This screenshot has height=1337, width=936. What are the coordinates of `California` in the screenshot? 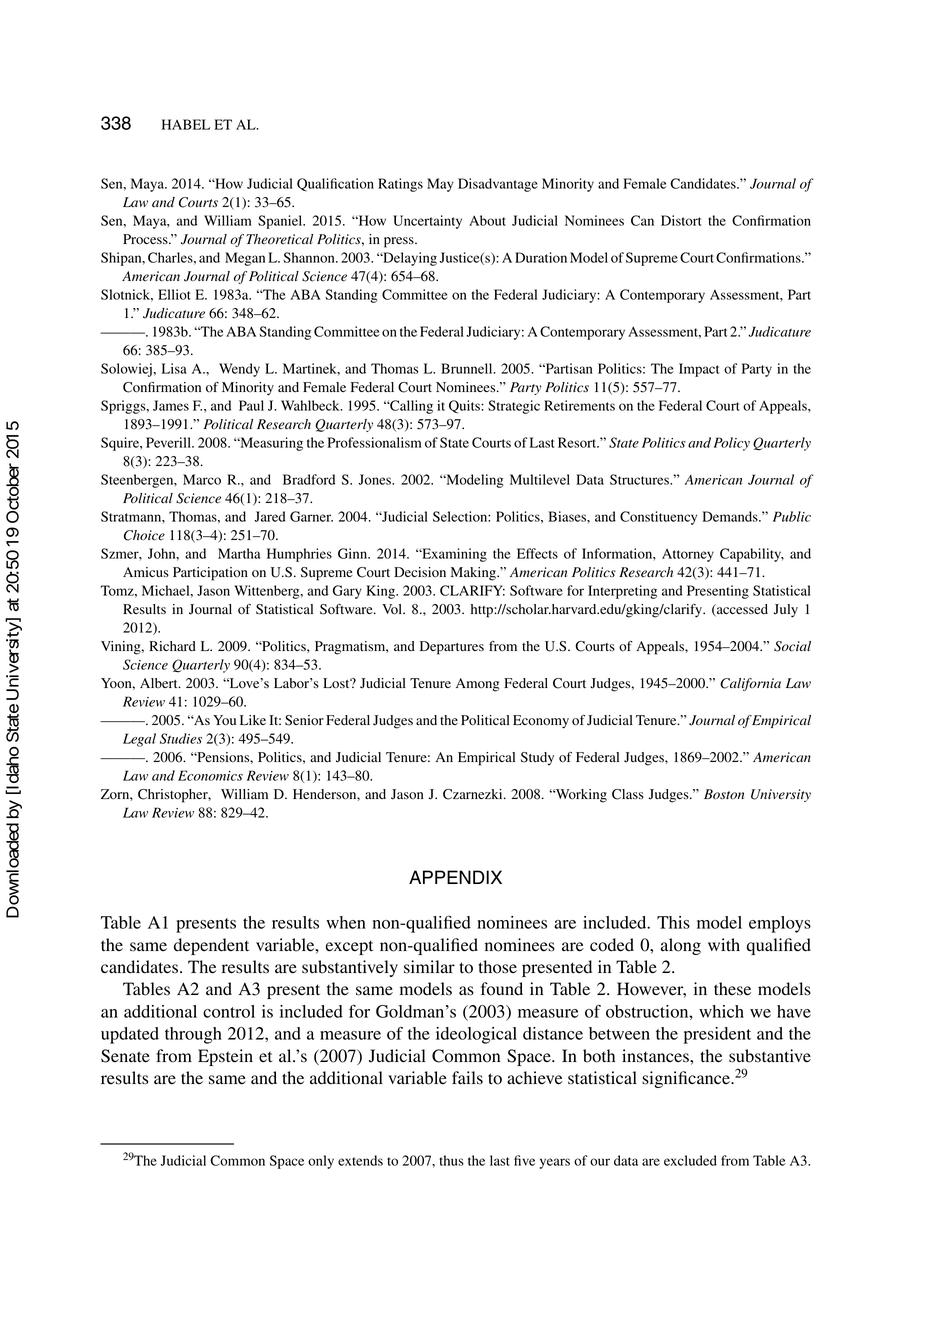 It's located at (750, 684).
